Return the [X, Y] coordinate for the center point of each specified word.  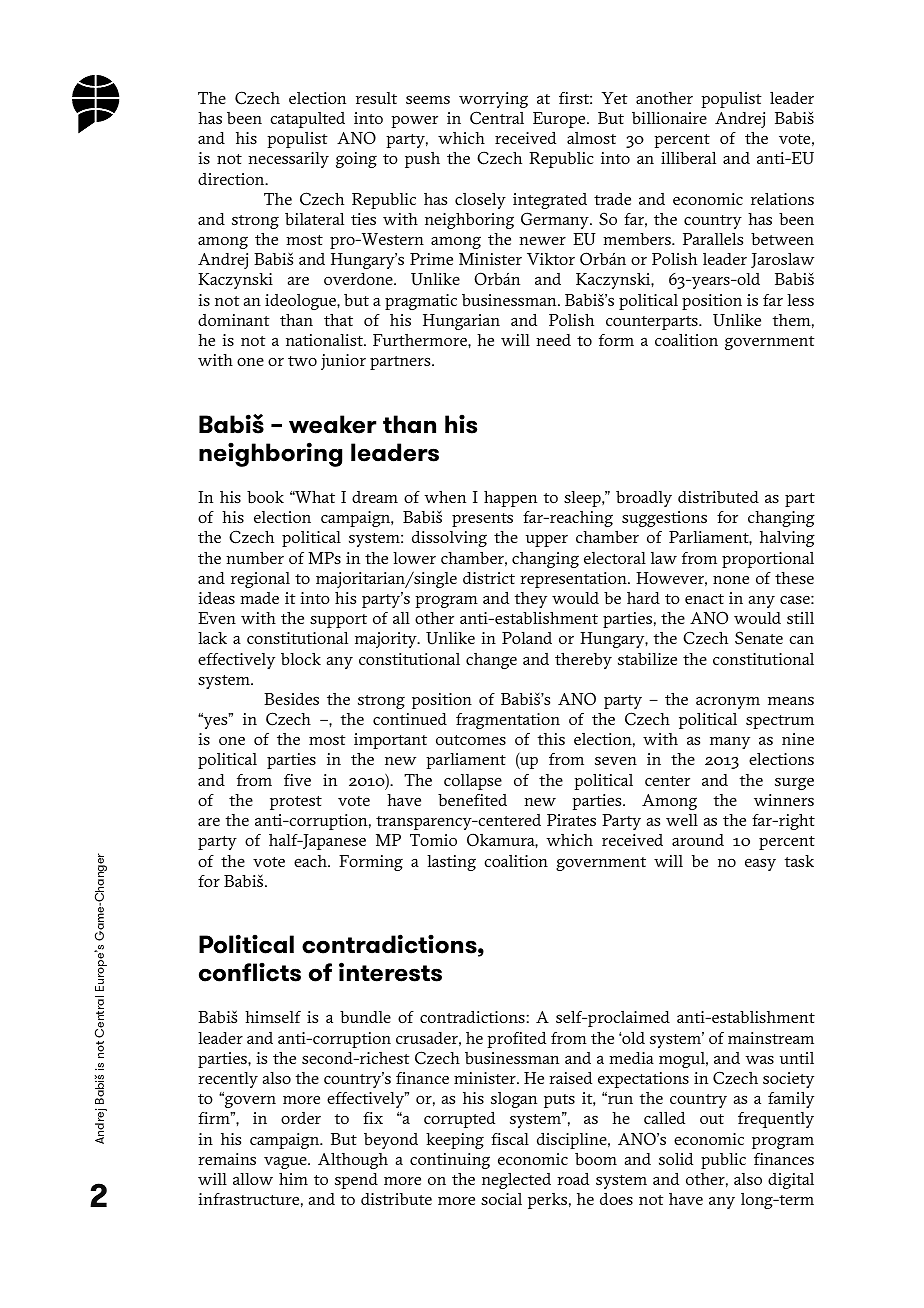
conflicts [250, 972]
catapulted [307, 120]
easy [760, 864]
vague [286, 1162]
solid [676, 1159]
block [301, 659]
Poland [527, 638]
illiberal [688, 158]
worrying [493, 100]
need [553, 340]
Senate [759, 638]
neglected [516, 1180]
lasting [451, 863]
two [302, 361]
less [800, 300]
